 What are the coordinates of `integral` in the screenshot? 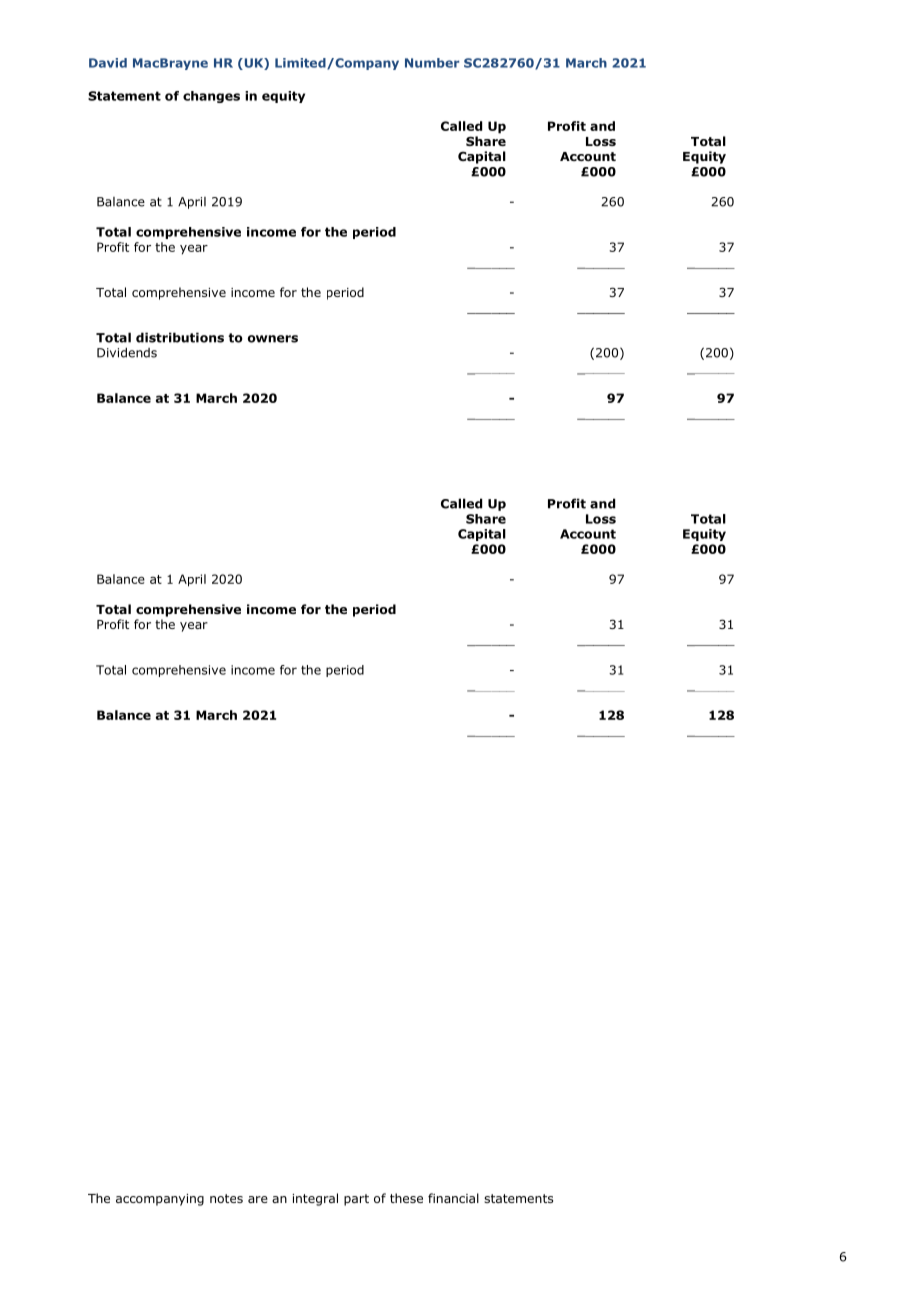 It's located at (315, 1199).
